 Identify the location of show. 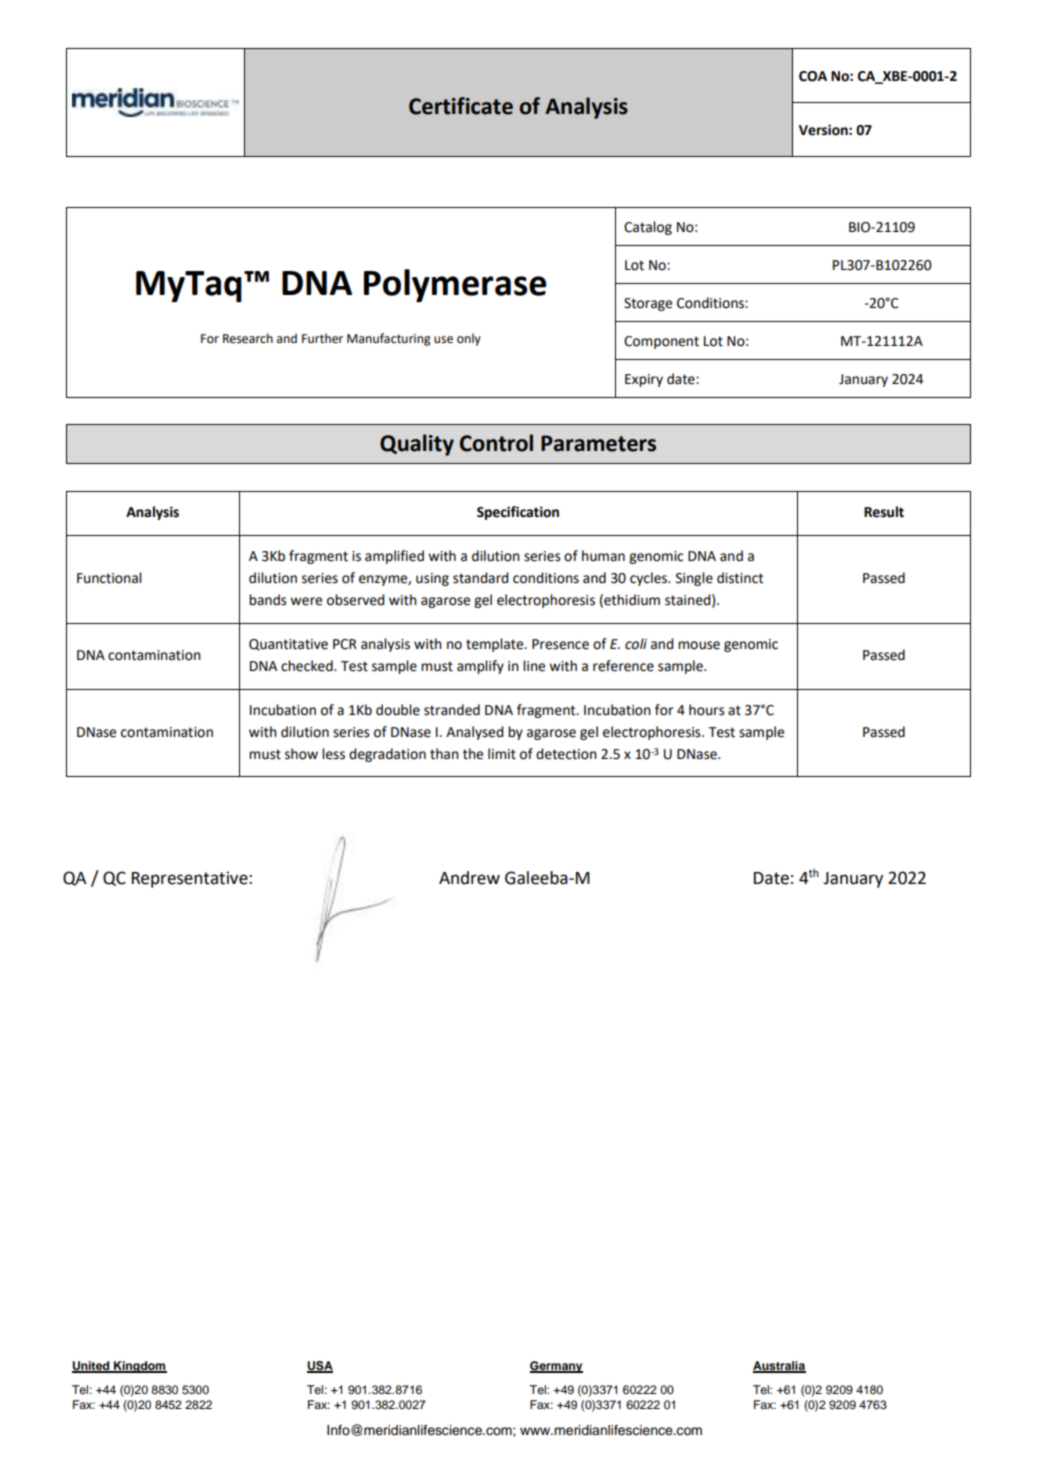
(301, 754).
